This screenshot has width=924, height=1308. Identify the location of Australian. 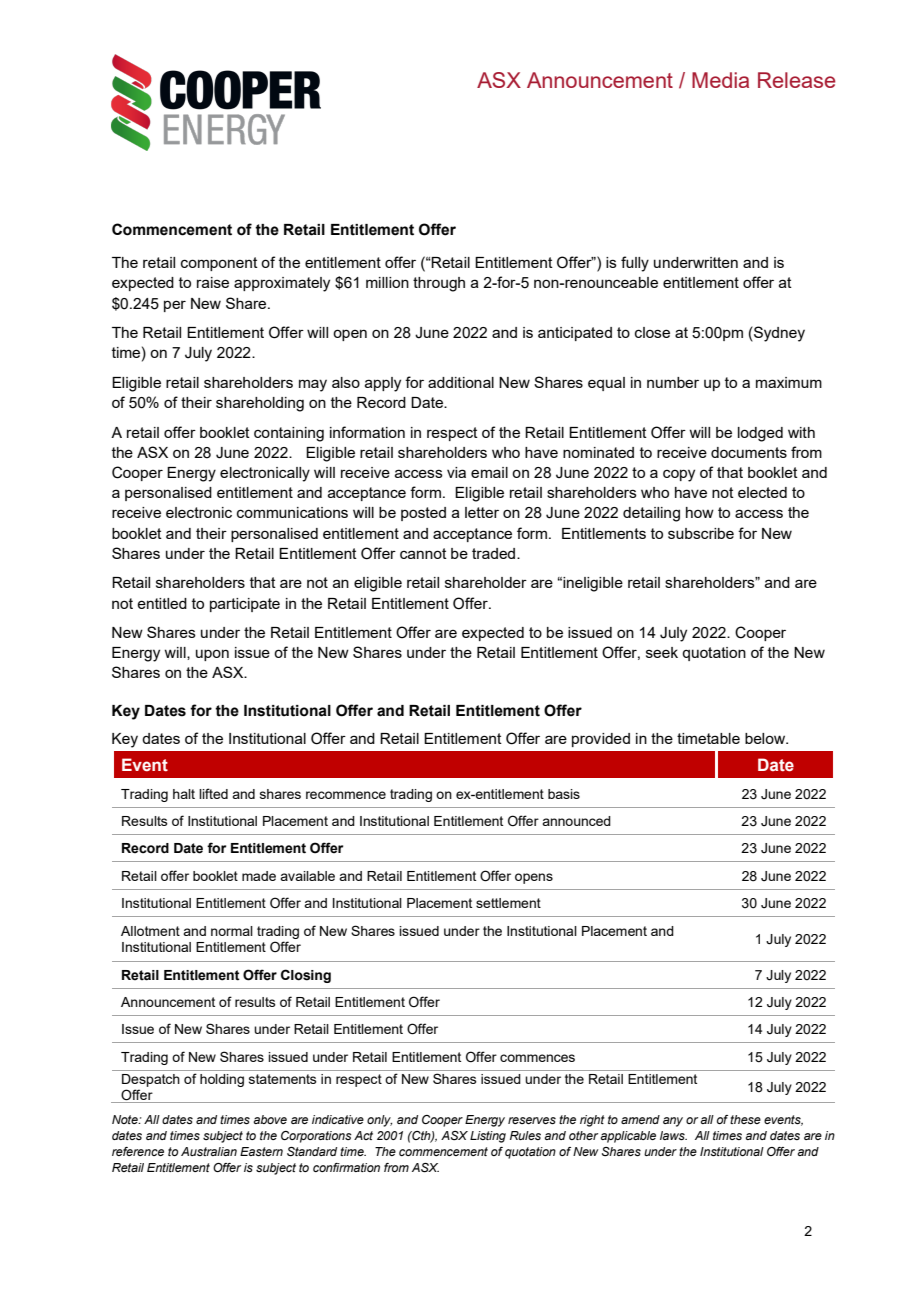
(209, 1151).
